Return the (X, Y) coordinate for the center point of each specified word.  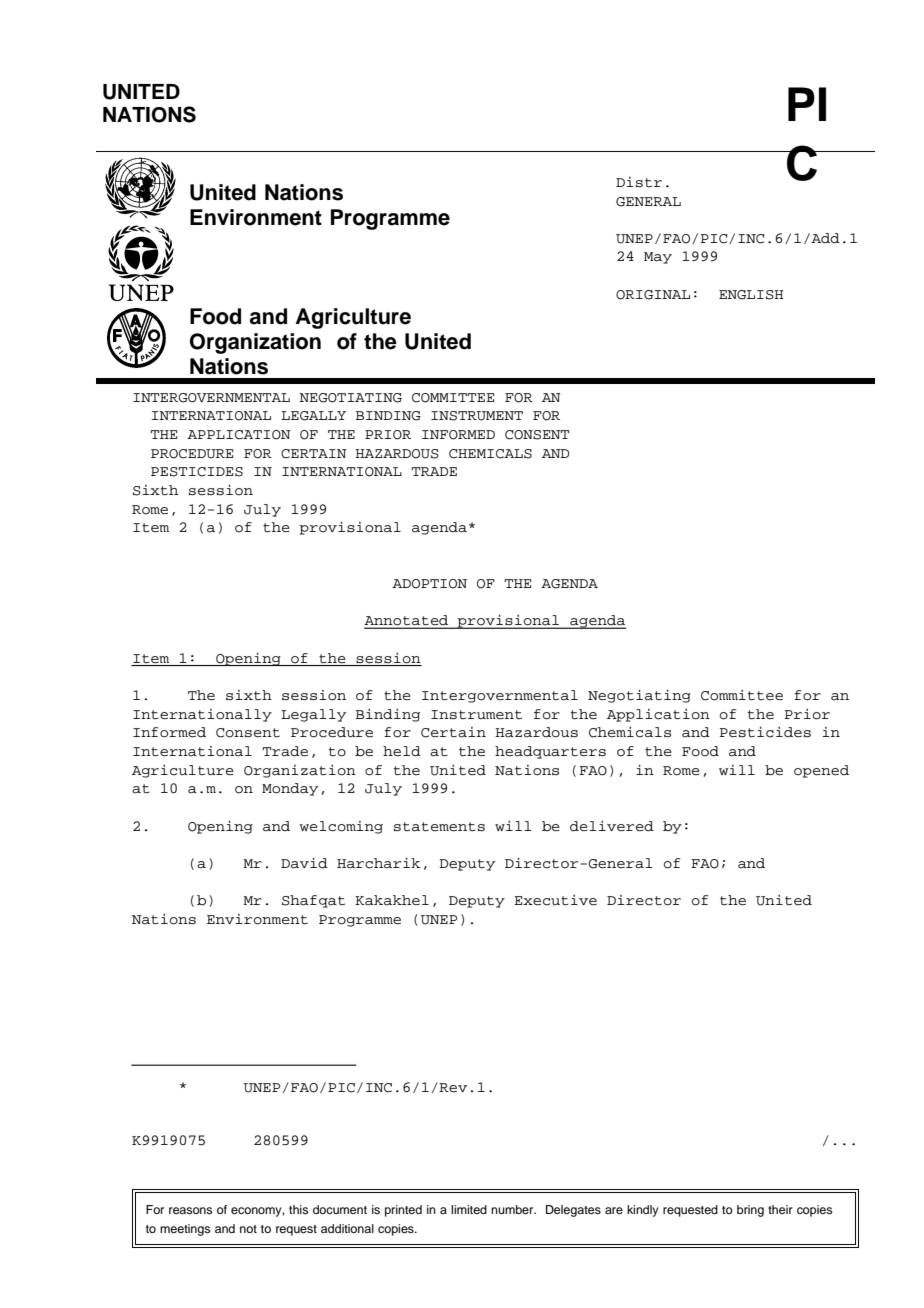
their (780, 1209)
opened (821, 771)
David (304, 863)
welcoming (341, 827)
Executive (555, 900)
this (298, 1209)
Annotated (407, 621)
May (658, 258)
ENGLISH (751, 295)
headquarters (550, 752)
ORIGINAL (653, 295)
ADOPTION (429, 584)
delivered (612, 826)
